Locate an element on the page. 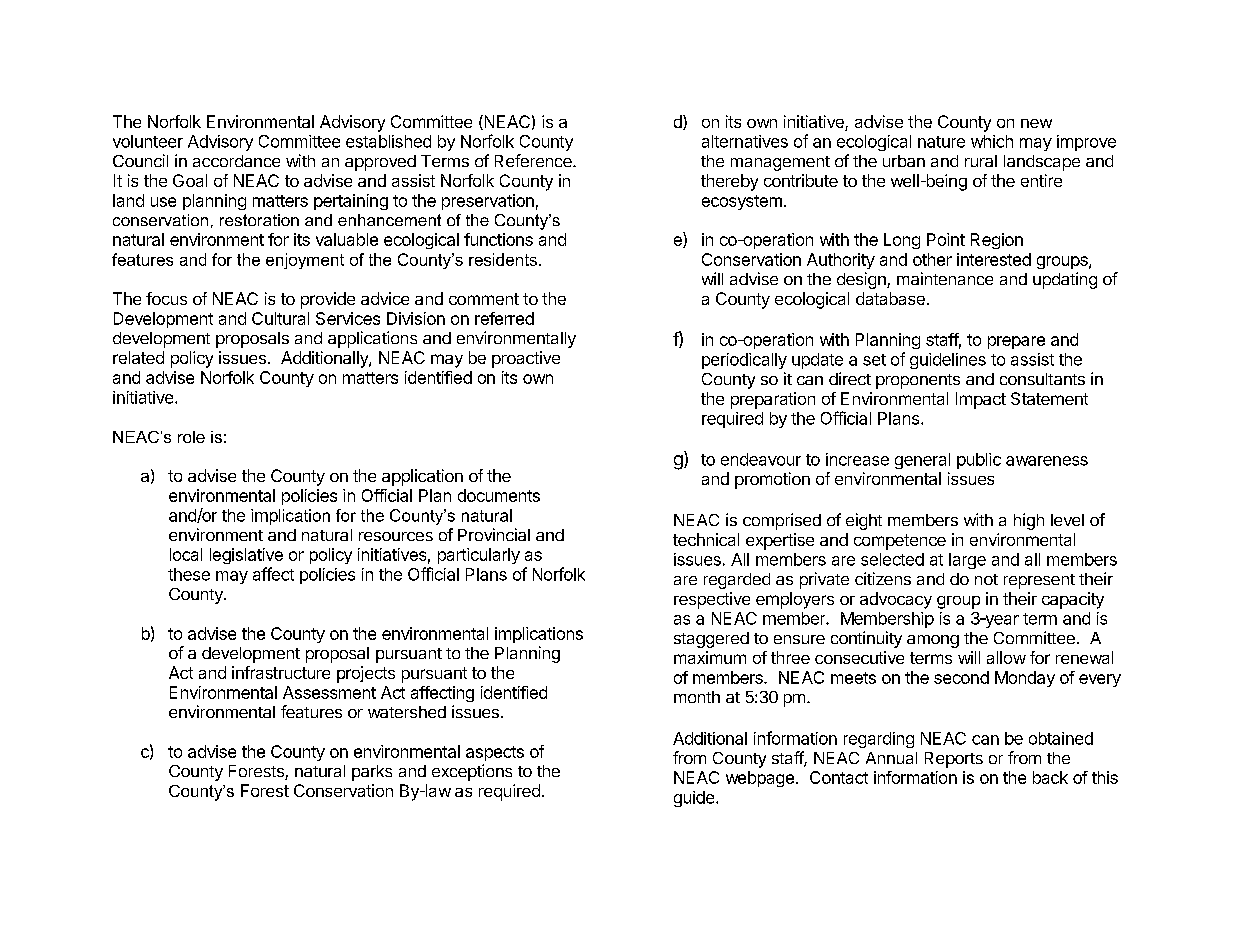  prepare is located at coordinates (1016, 342).
